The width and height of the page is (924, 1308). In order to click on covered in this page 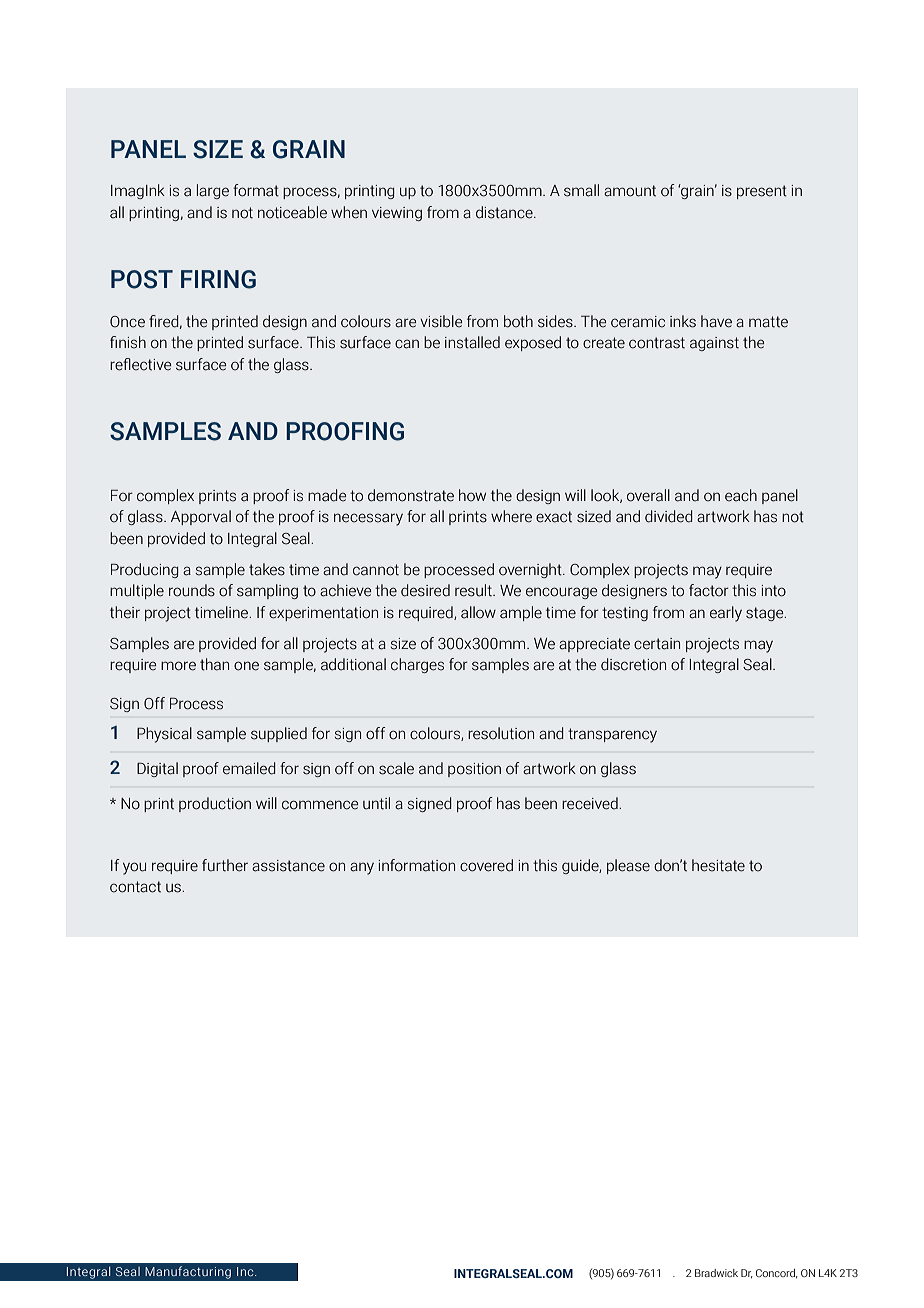, I will do `click(486, 865)`.
